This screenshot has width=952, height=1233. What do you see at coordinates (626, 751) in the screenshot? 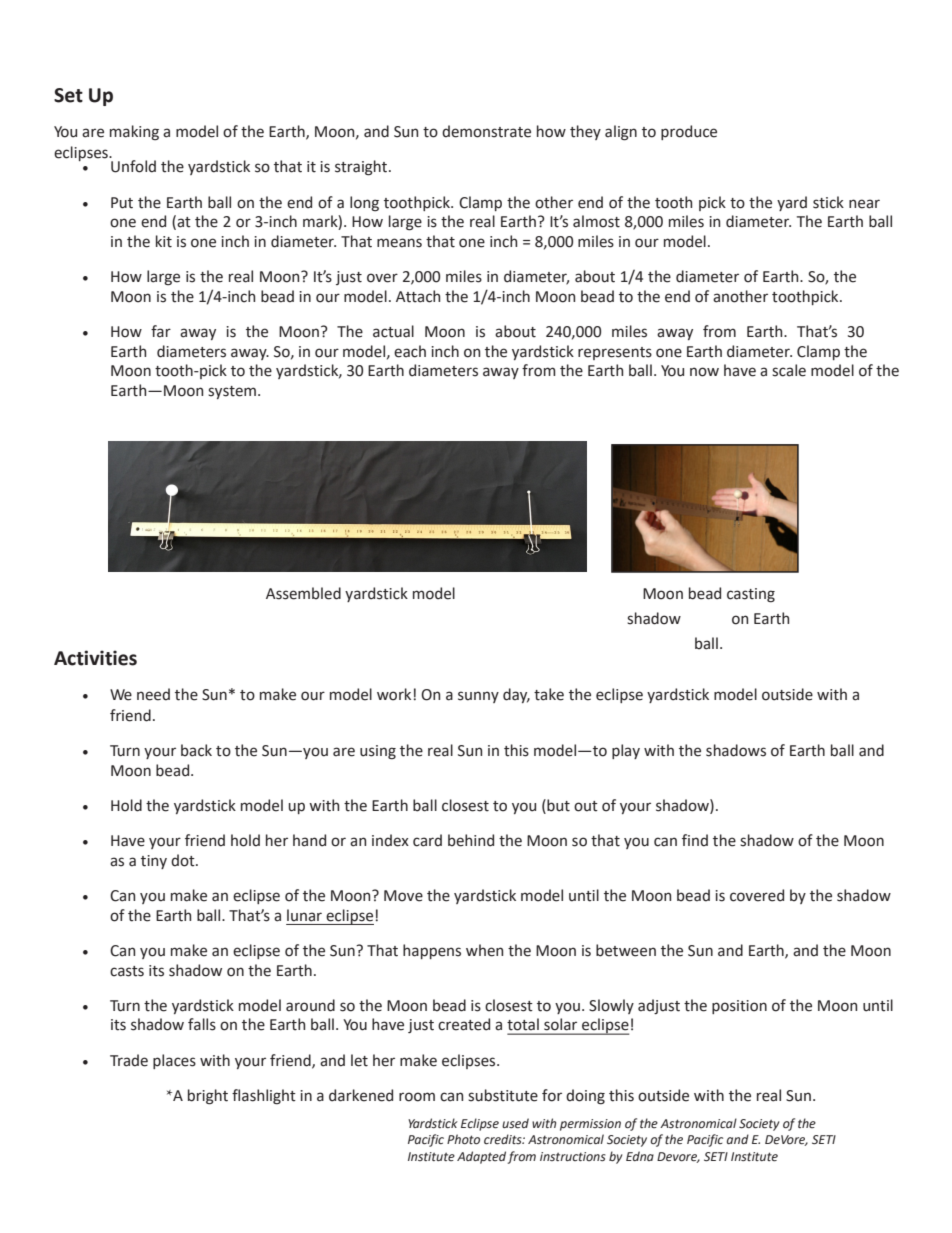
I see `play` at bounding box center [626, 751].
